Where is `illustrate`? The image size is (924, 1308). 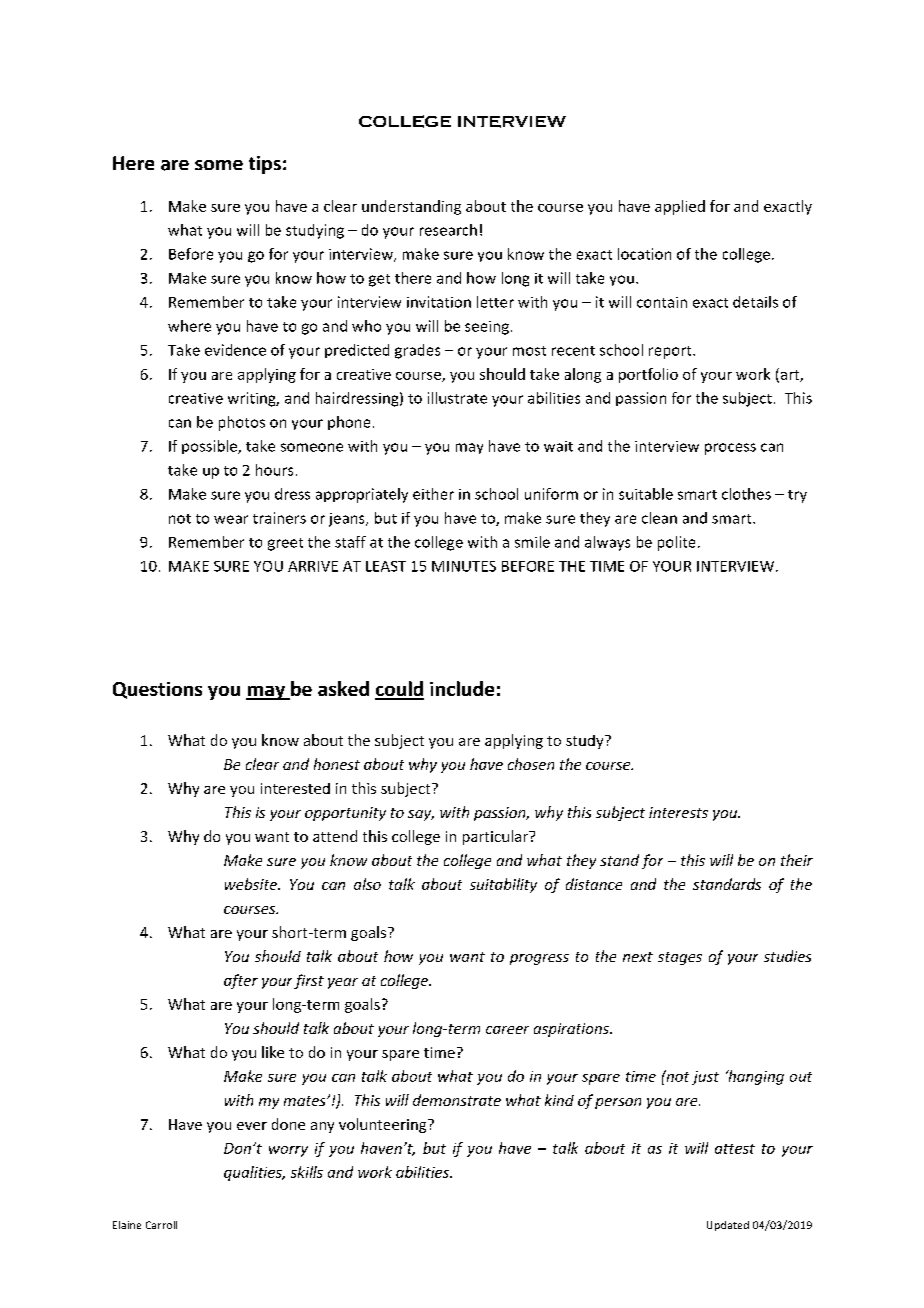 illustrate is located at coordinates (457, 398).
